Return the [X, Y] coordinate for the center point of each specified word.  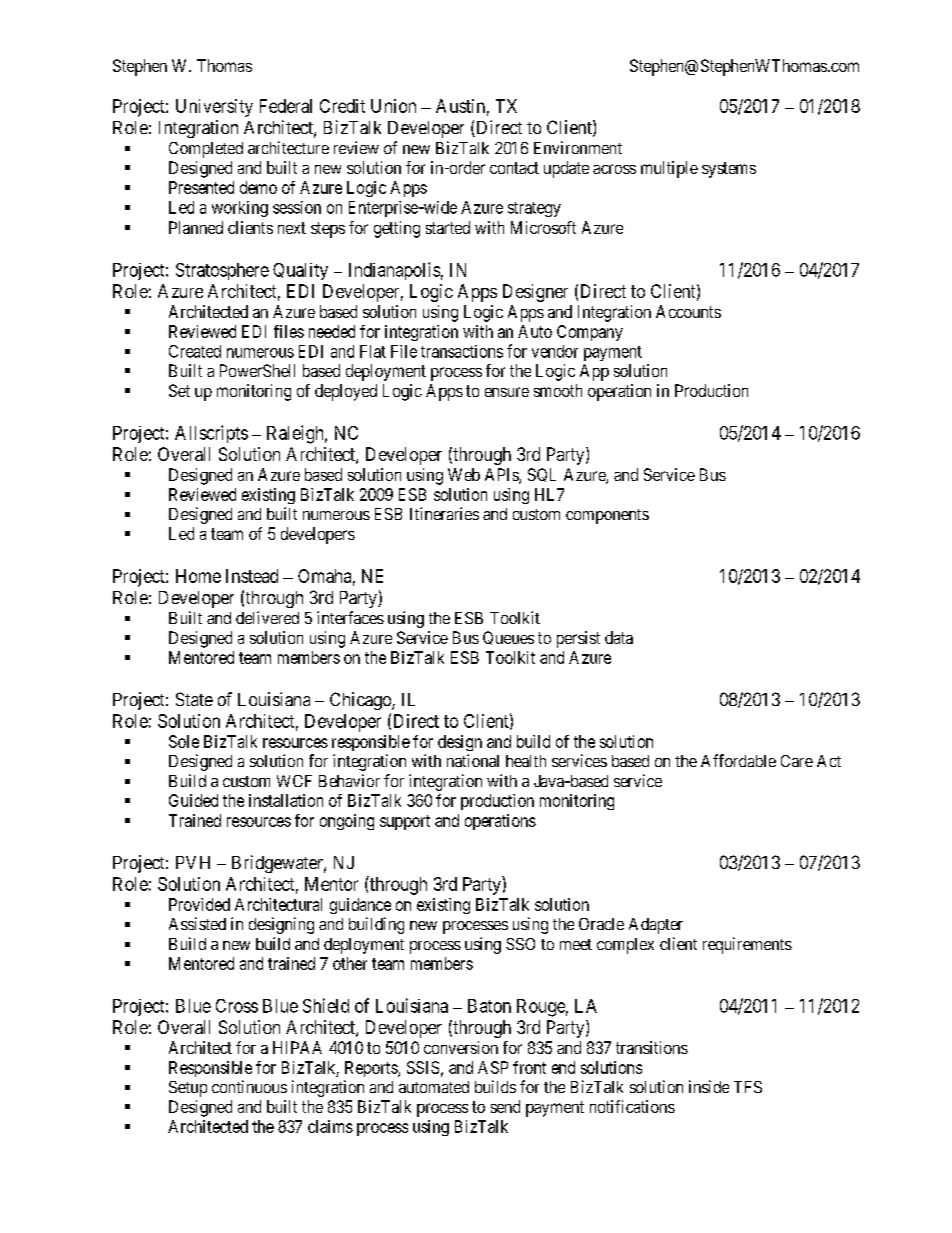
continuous [249, 1086]
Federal [286, 106]
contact [514, 168]
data [619, 637]
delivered [267, 617]
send [505, 1106]
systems [729, 170]
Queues [508, 638]
